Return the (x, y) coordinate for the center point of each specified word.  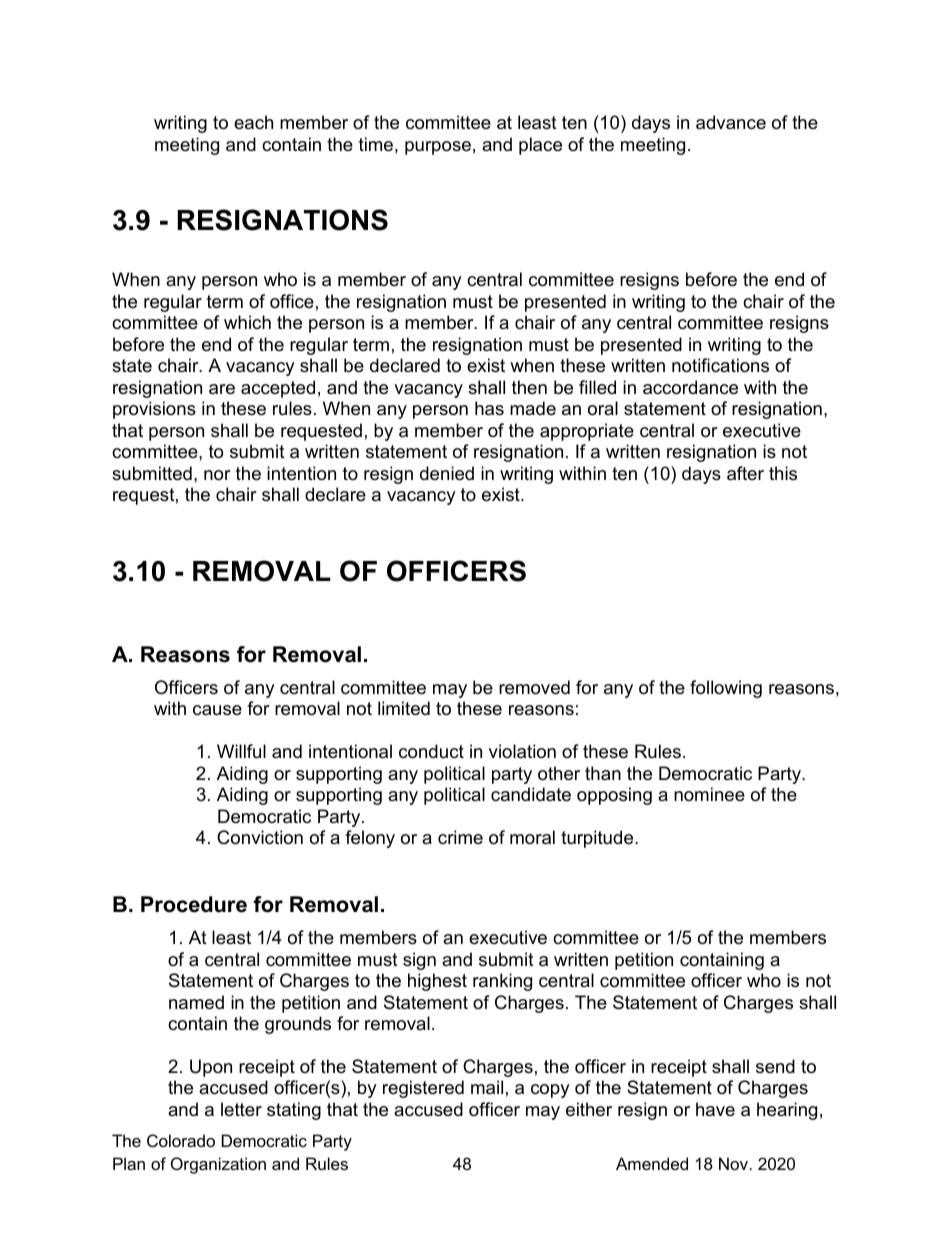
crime (460, 837)
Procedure (194, 904)
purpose (438, 148)
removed (534, 687)
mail (487, 1087)
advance (731, 122)
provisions (154, 410)
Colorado (181, 1140)
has (489, 408)
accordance (690, 387)
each (253, 122)
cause (217, 710)
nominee (709, 794)
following (726, 689)
